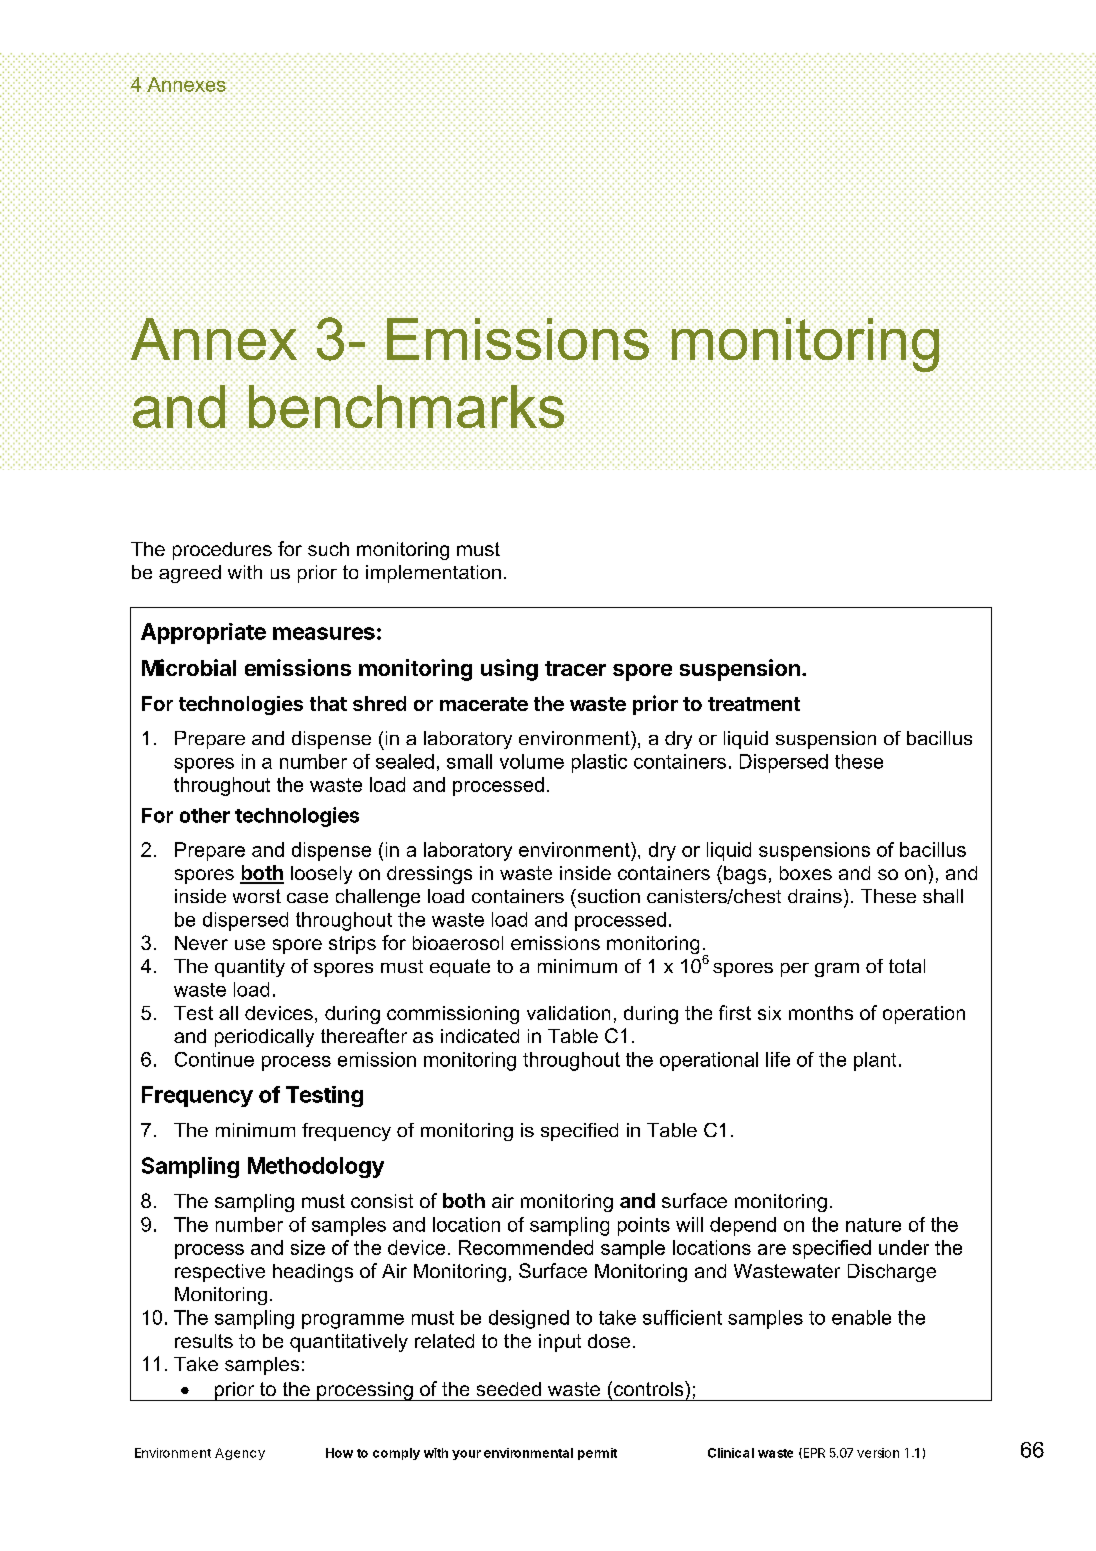  Describe the element at coordinates (597, 1454) in the document. I see `permit` at that location.
